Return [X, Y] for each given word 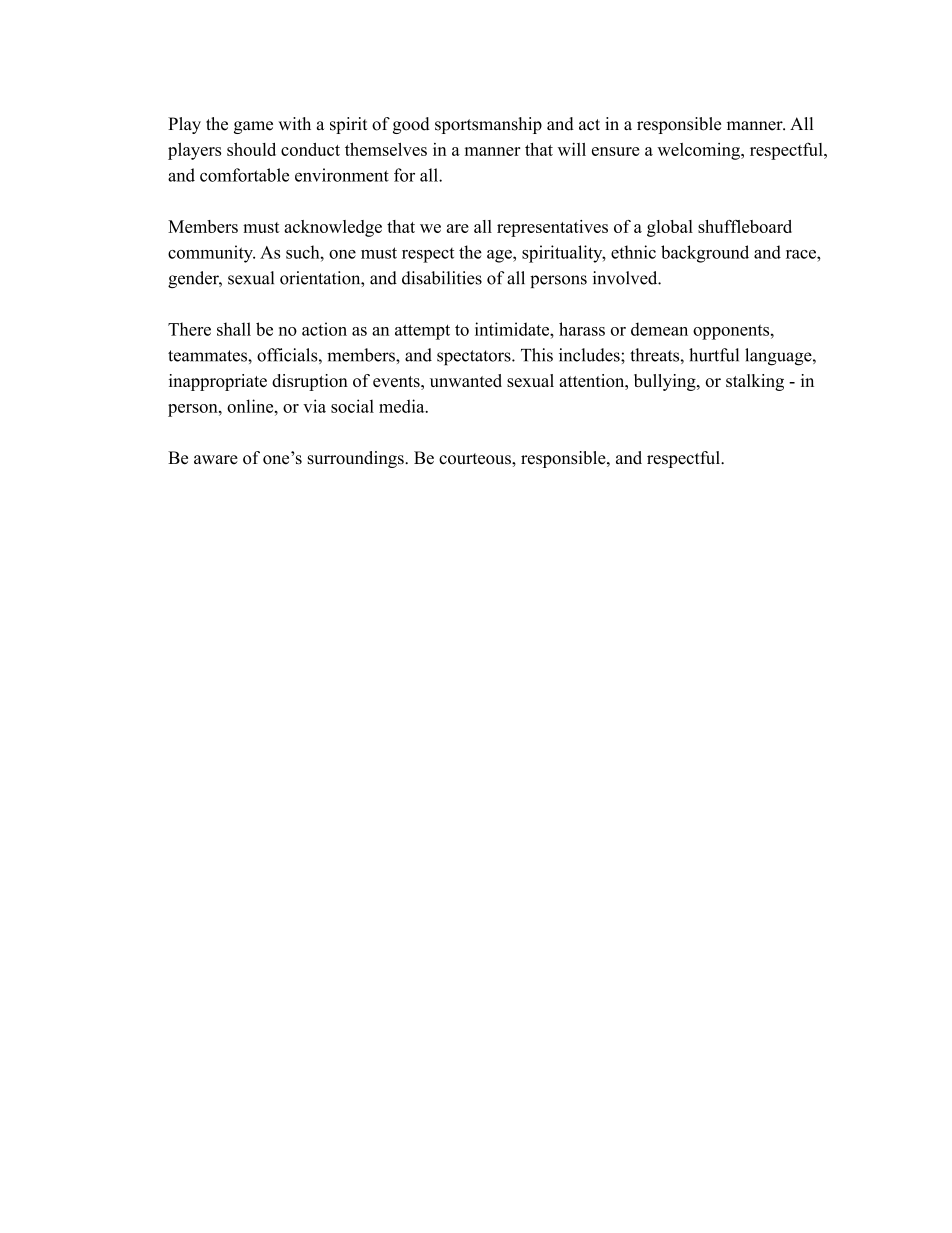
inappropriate [218, 382]
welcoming [700, 151]
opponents [732, 332]
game [253, 127]
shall [234, 329]
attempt [422, 332]
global [670, 228]
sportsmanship [488, 125]
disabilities [442, 278]
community [211, 254]
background [705, 254]
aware [216, 459]
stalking [755, 382]
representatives [552, 228]
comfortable [244, 175]
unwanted [466, 380]
